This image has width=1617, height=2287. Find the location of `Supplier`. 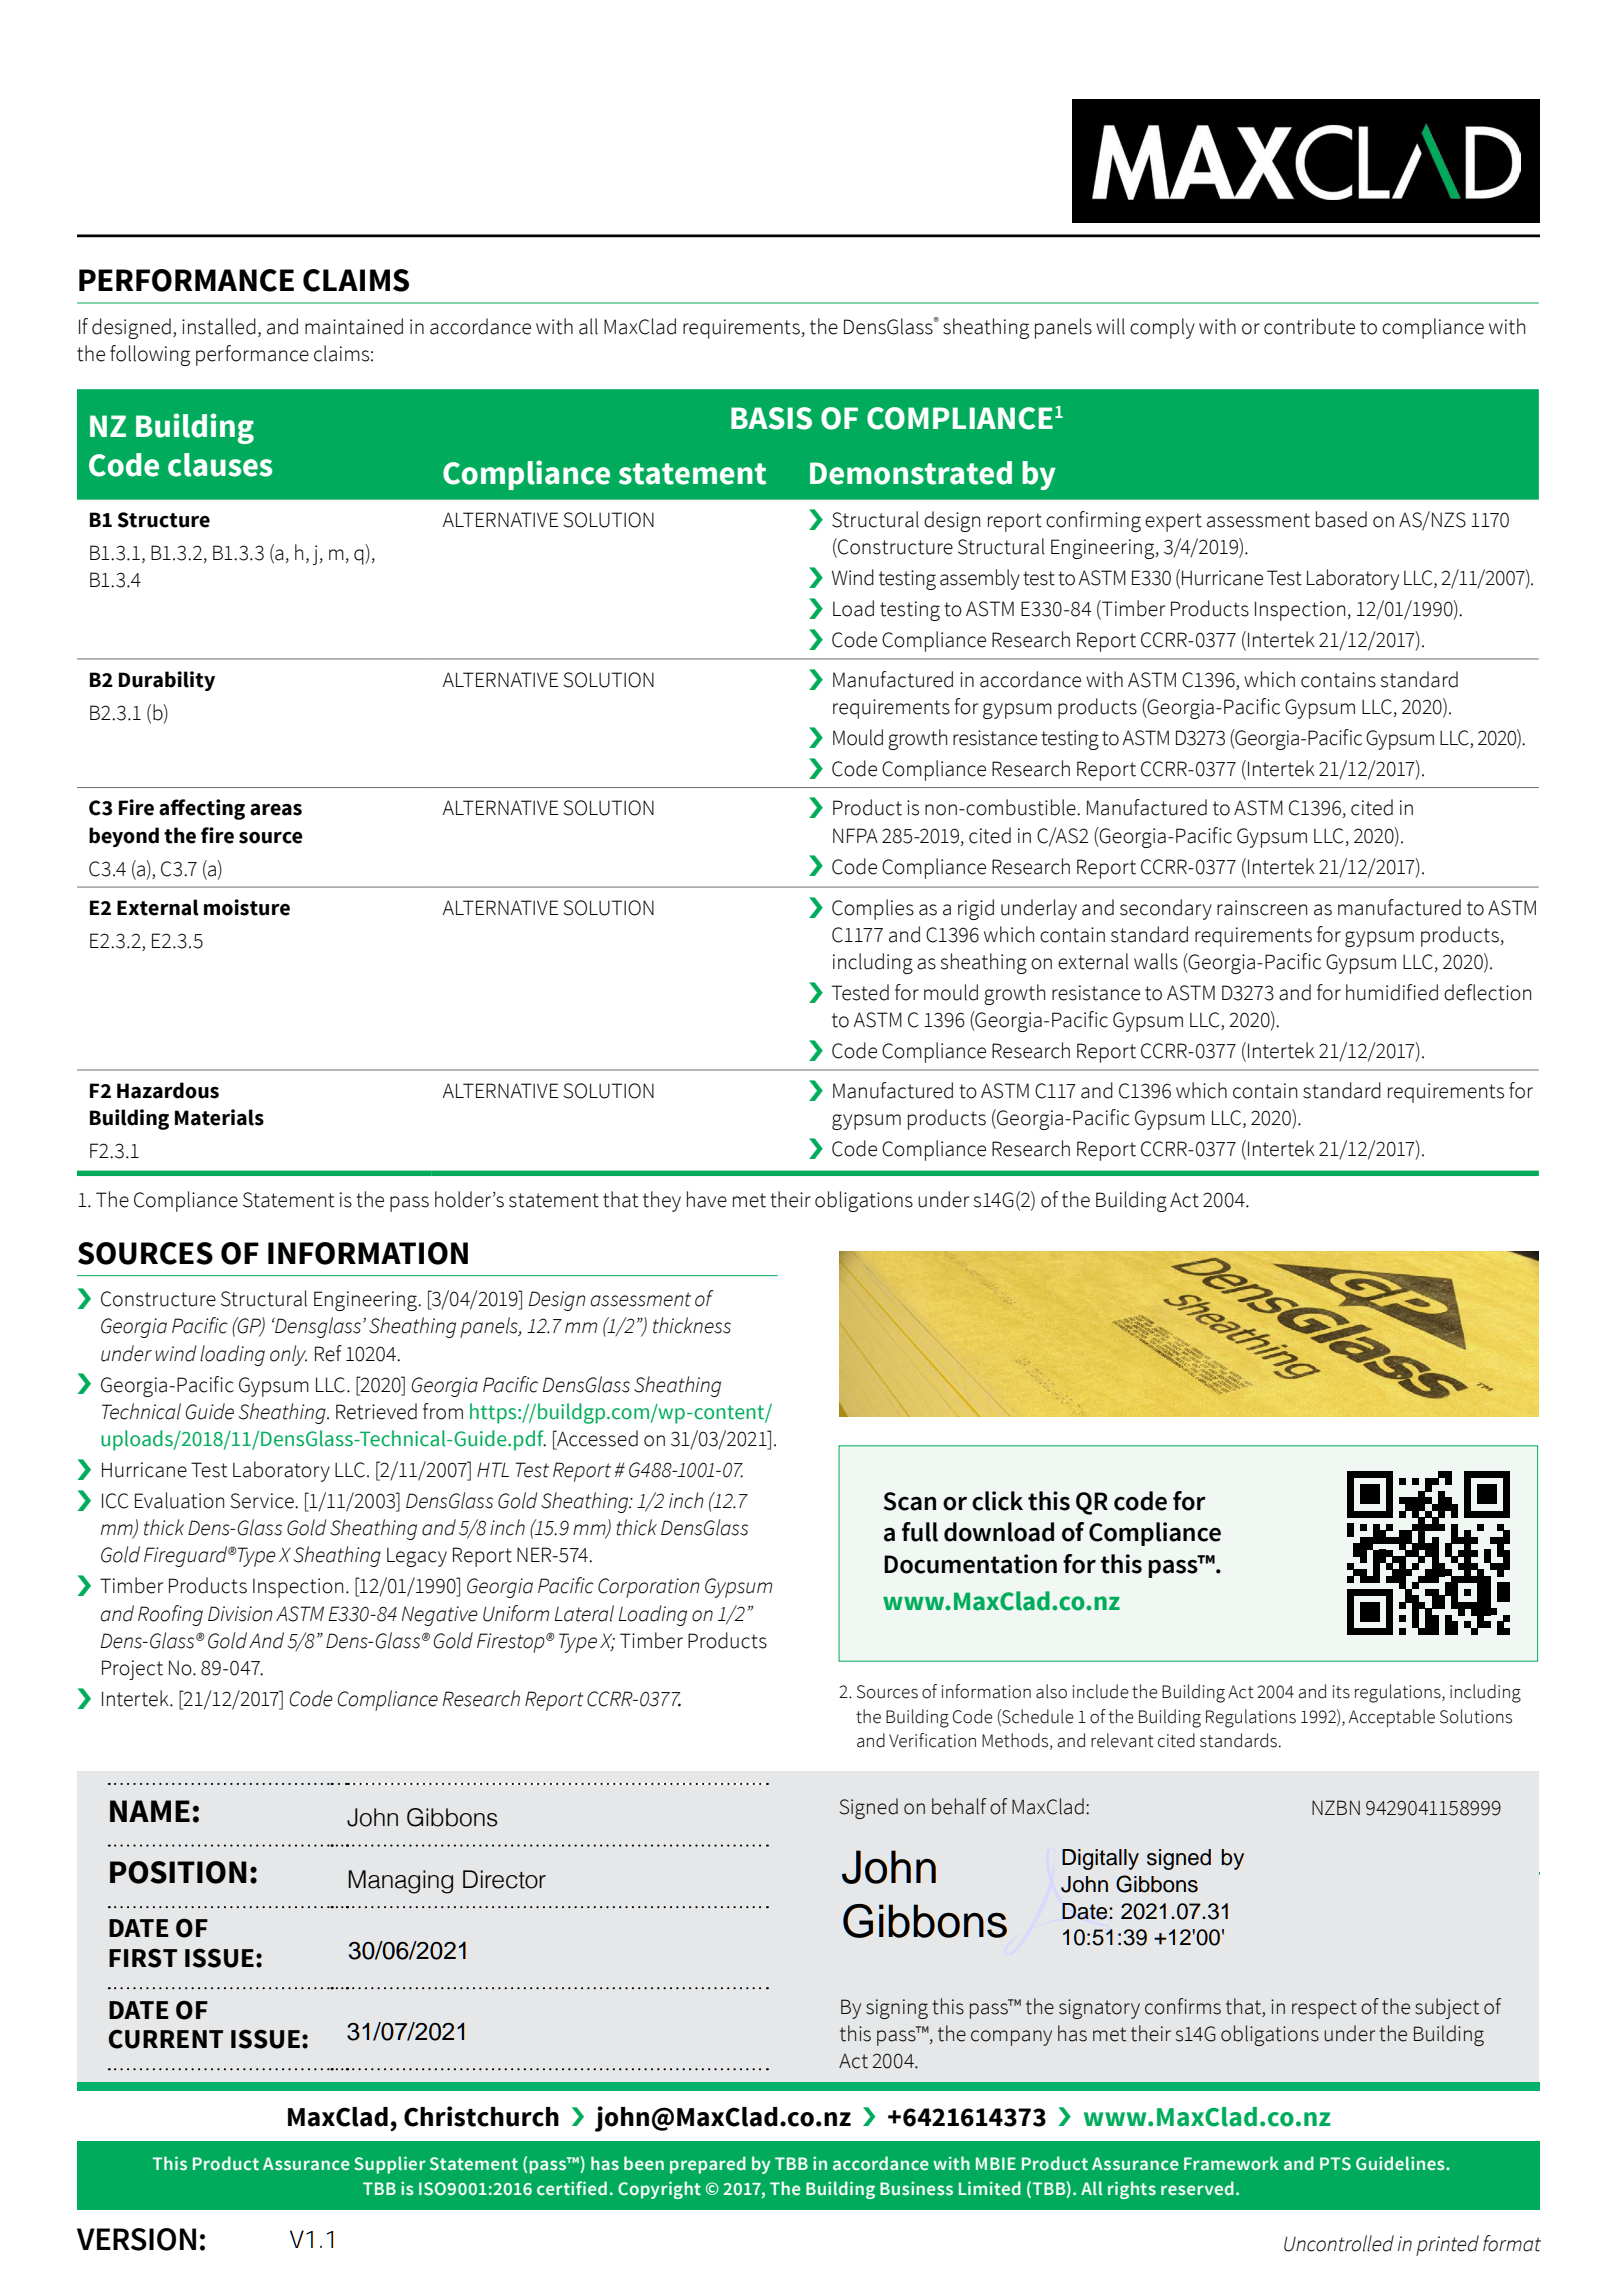

Supplier is located at coordinates (390, 2165).
